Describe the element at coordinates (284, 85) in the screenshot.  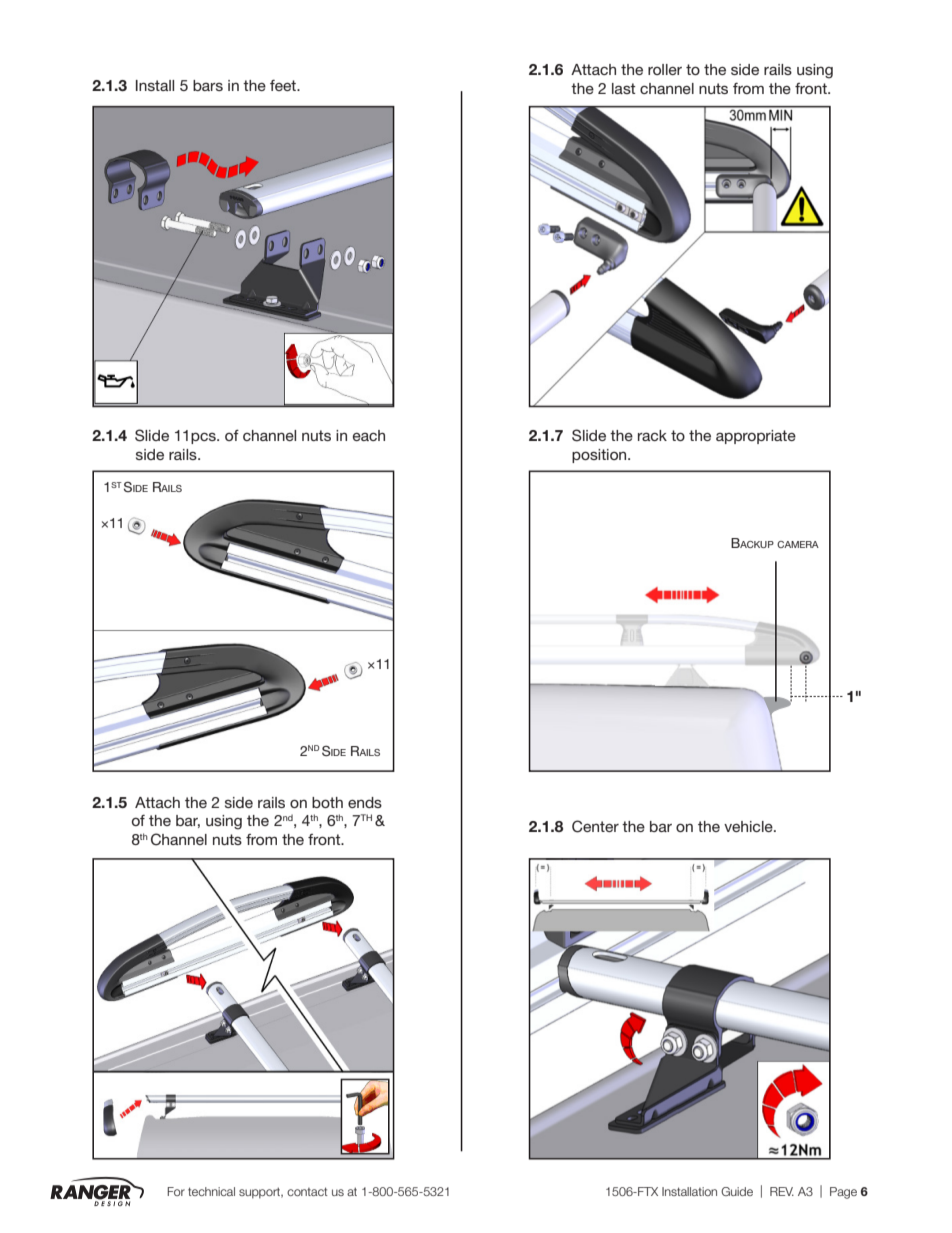
I see `feet` at that location.
